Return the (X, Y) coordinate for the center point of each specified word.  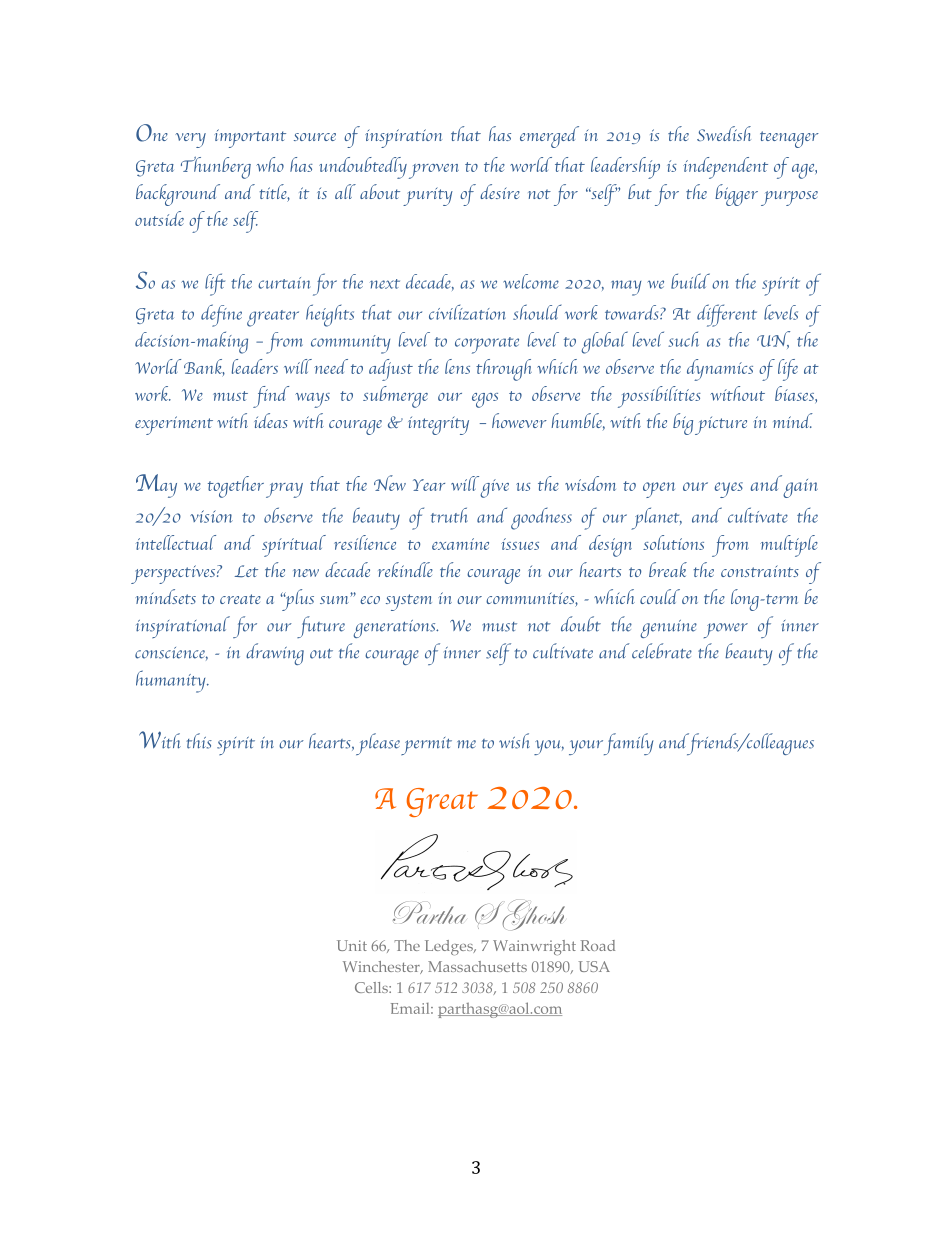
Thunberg (216, 168)
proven (434, 171)
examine (460, 544)
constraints (760, 571)
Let (246, 571)
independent (725, 168)
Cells (372, 987)
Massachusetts (477, 966)
